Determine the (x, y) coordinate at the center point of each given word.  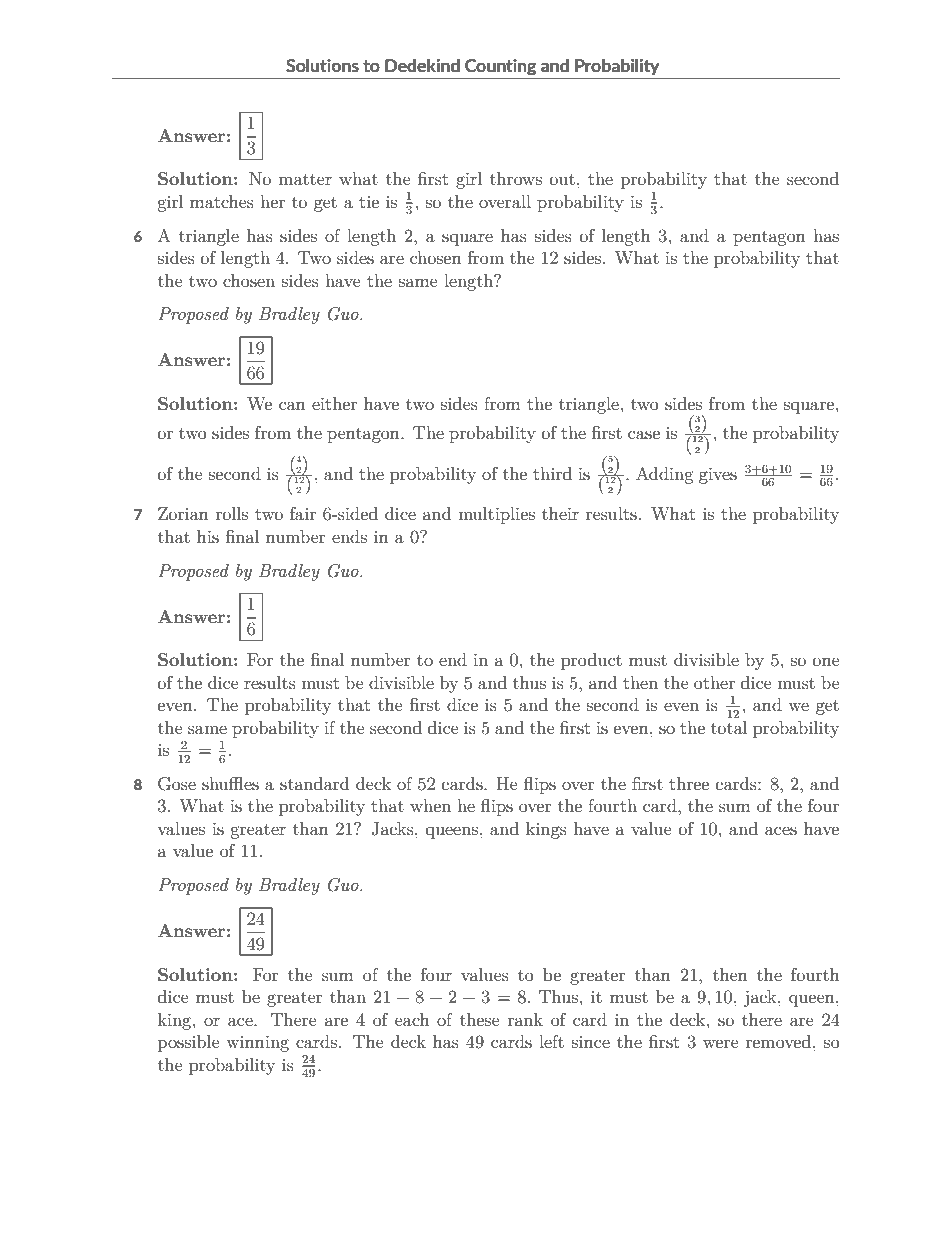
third (552, 473)
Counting (500, 67)
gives (718, 476)
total (729, 727)
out (562, 179)
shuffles (230, 783)
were (721, 1043)
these (480, 1019)
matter (305, 179)
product (591, 661)
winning (257, 1044)
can (292, 405)
